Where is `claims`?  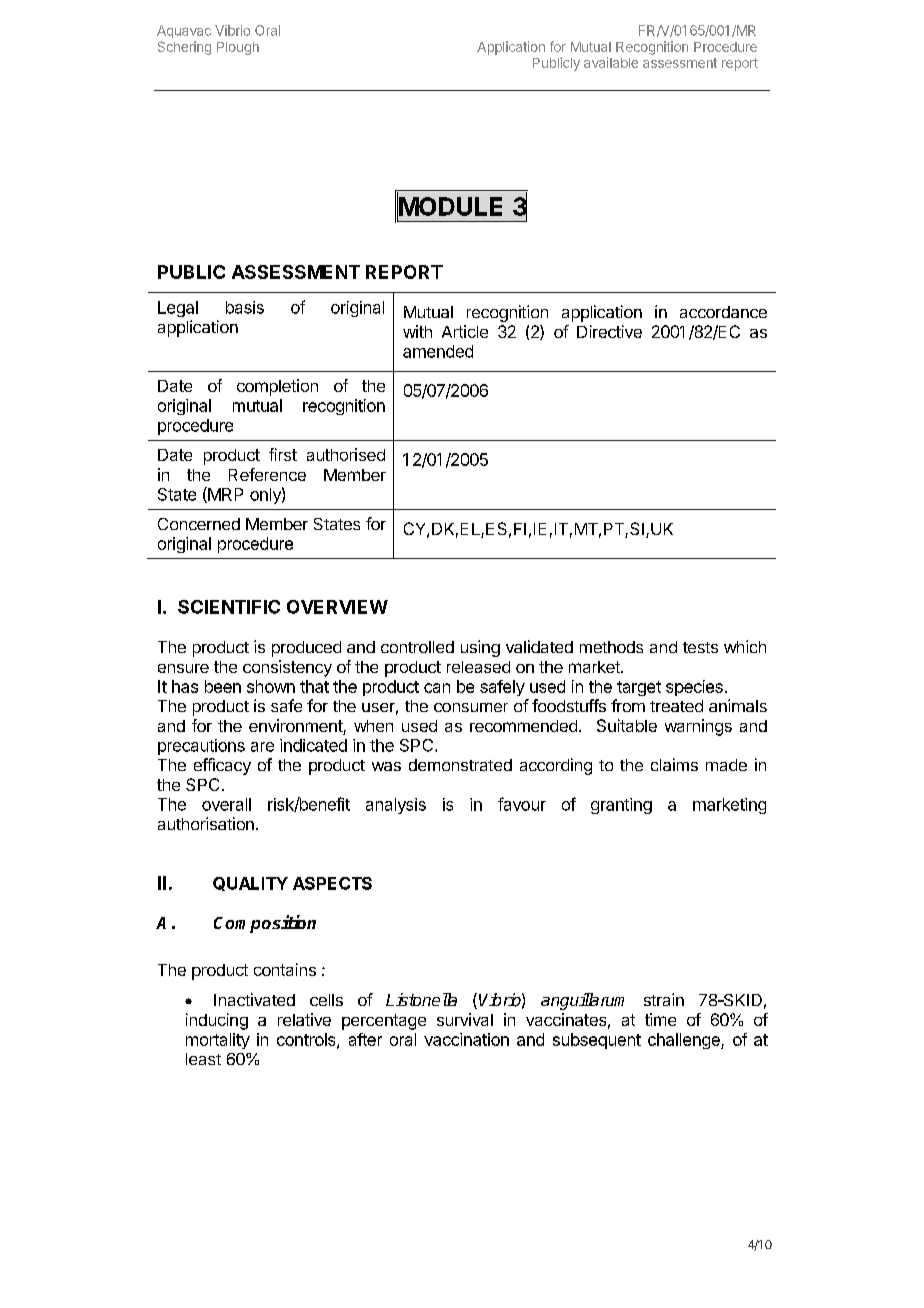 claims is located at coordinates (674, 764).
